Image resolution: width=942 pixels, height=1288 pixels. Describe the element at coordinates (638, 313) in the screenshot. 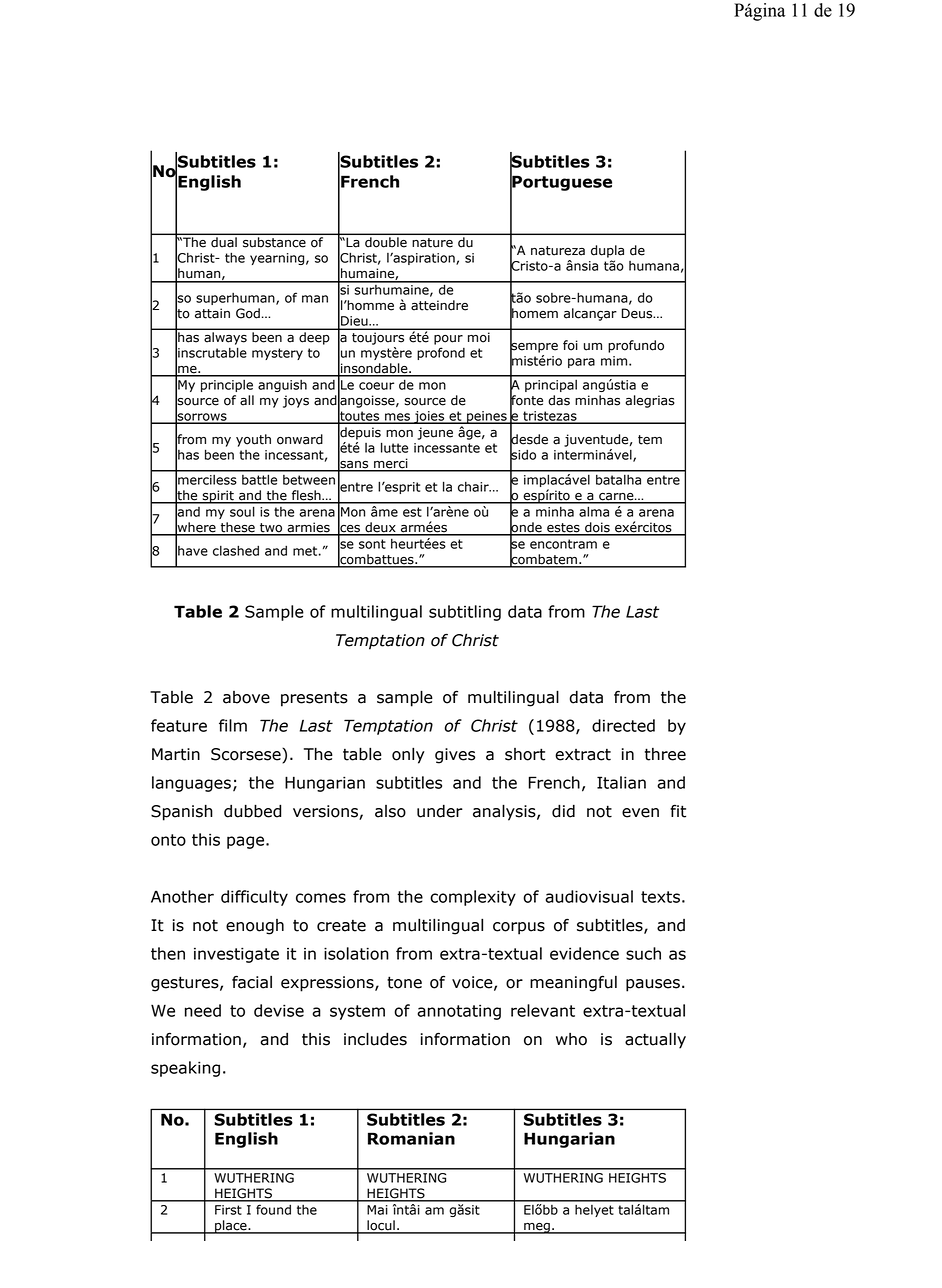

I see `Deus` at that location.
